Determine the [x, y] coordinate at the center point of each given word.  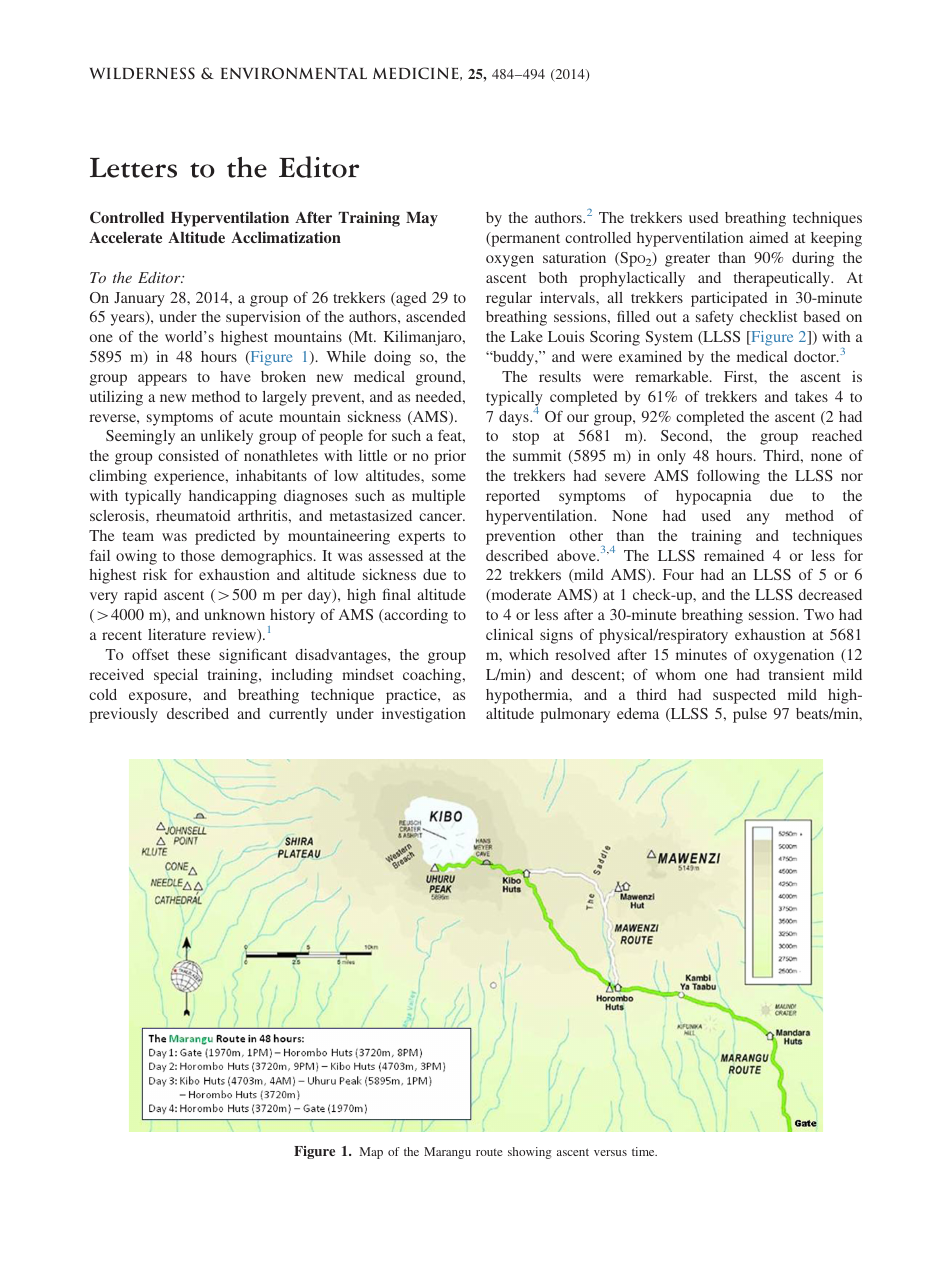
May [422, 219]
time [644, 1151]
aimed [769, 237]
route [489, 1152]
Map [371, 1153]
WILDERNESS [142, 73]
